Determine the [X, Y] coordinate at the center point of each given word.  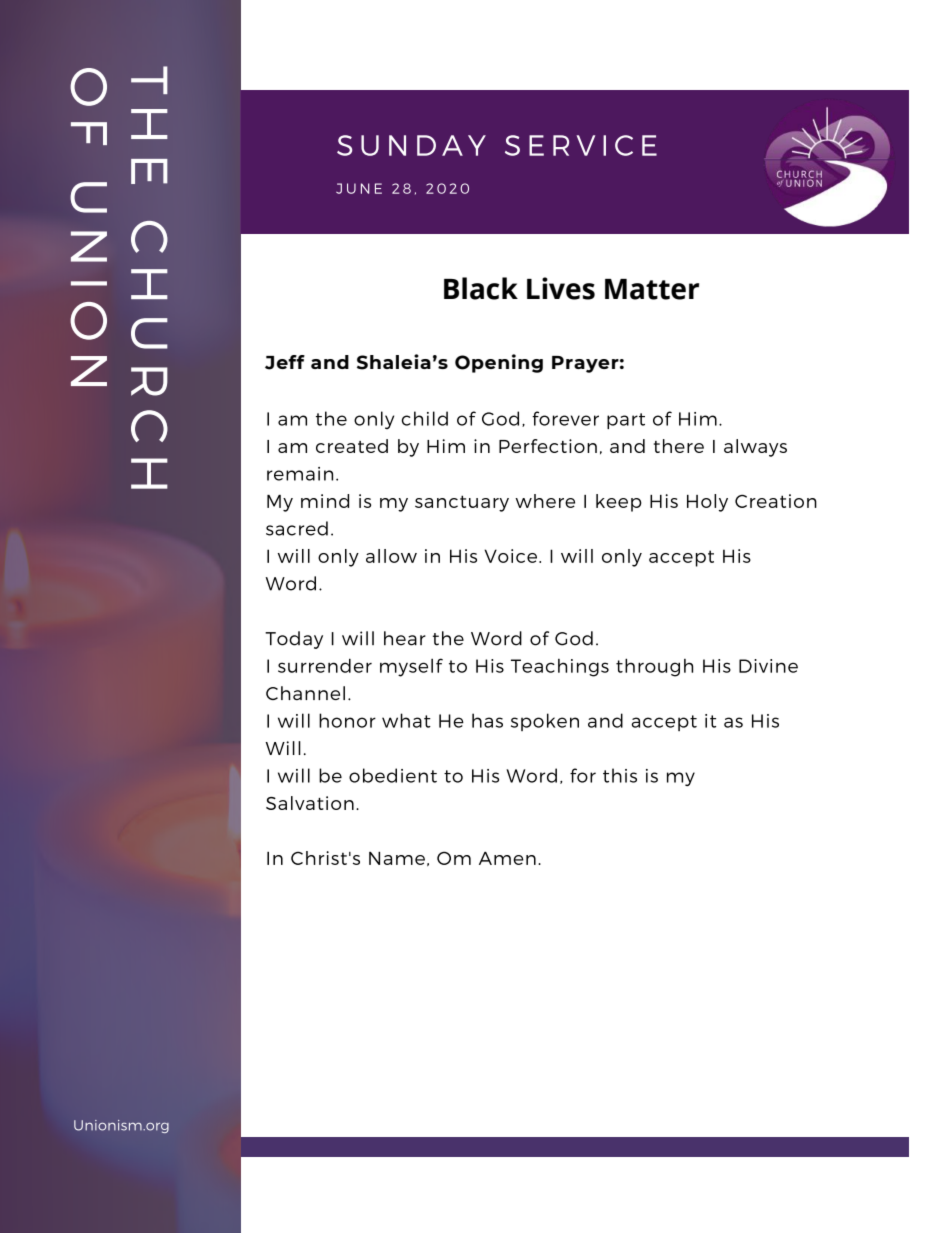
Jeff [285, 362]
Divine [768, 666]
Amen [507, 858]
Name [397, 858]
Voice [512, 556]
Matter [652, 289]
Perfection [548, 446]
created [352, 446]
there [679, 446]
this [620, 775]
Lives [561, 288]
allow [391, 556]
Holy [707, 503]
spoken [545, 722]
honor [347, 720]
